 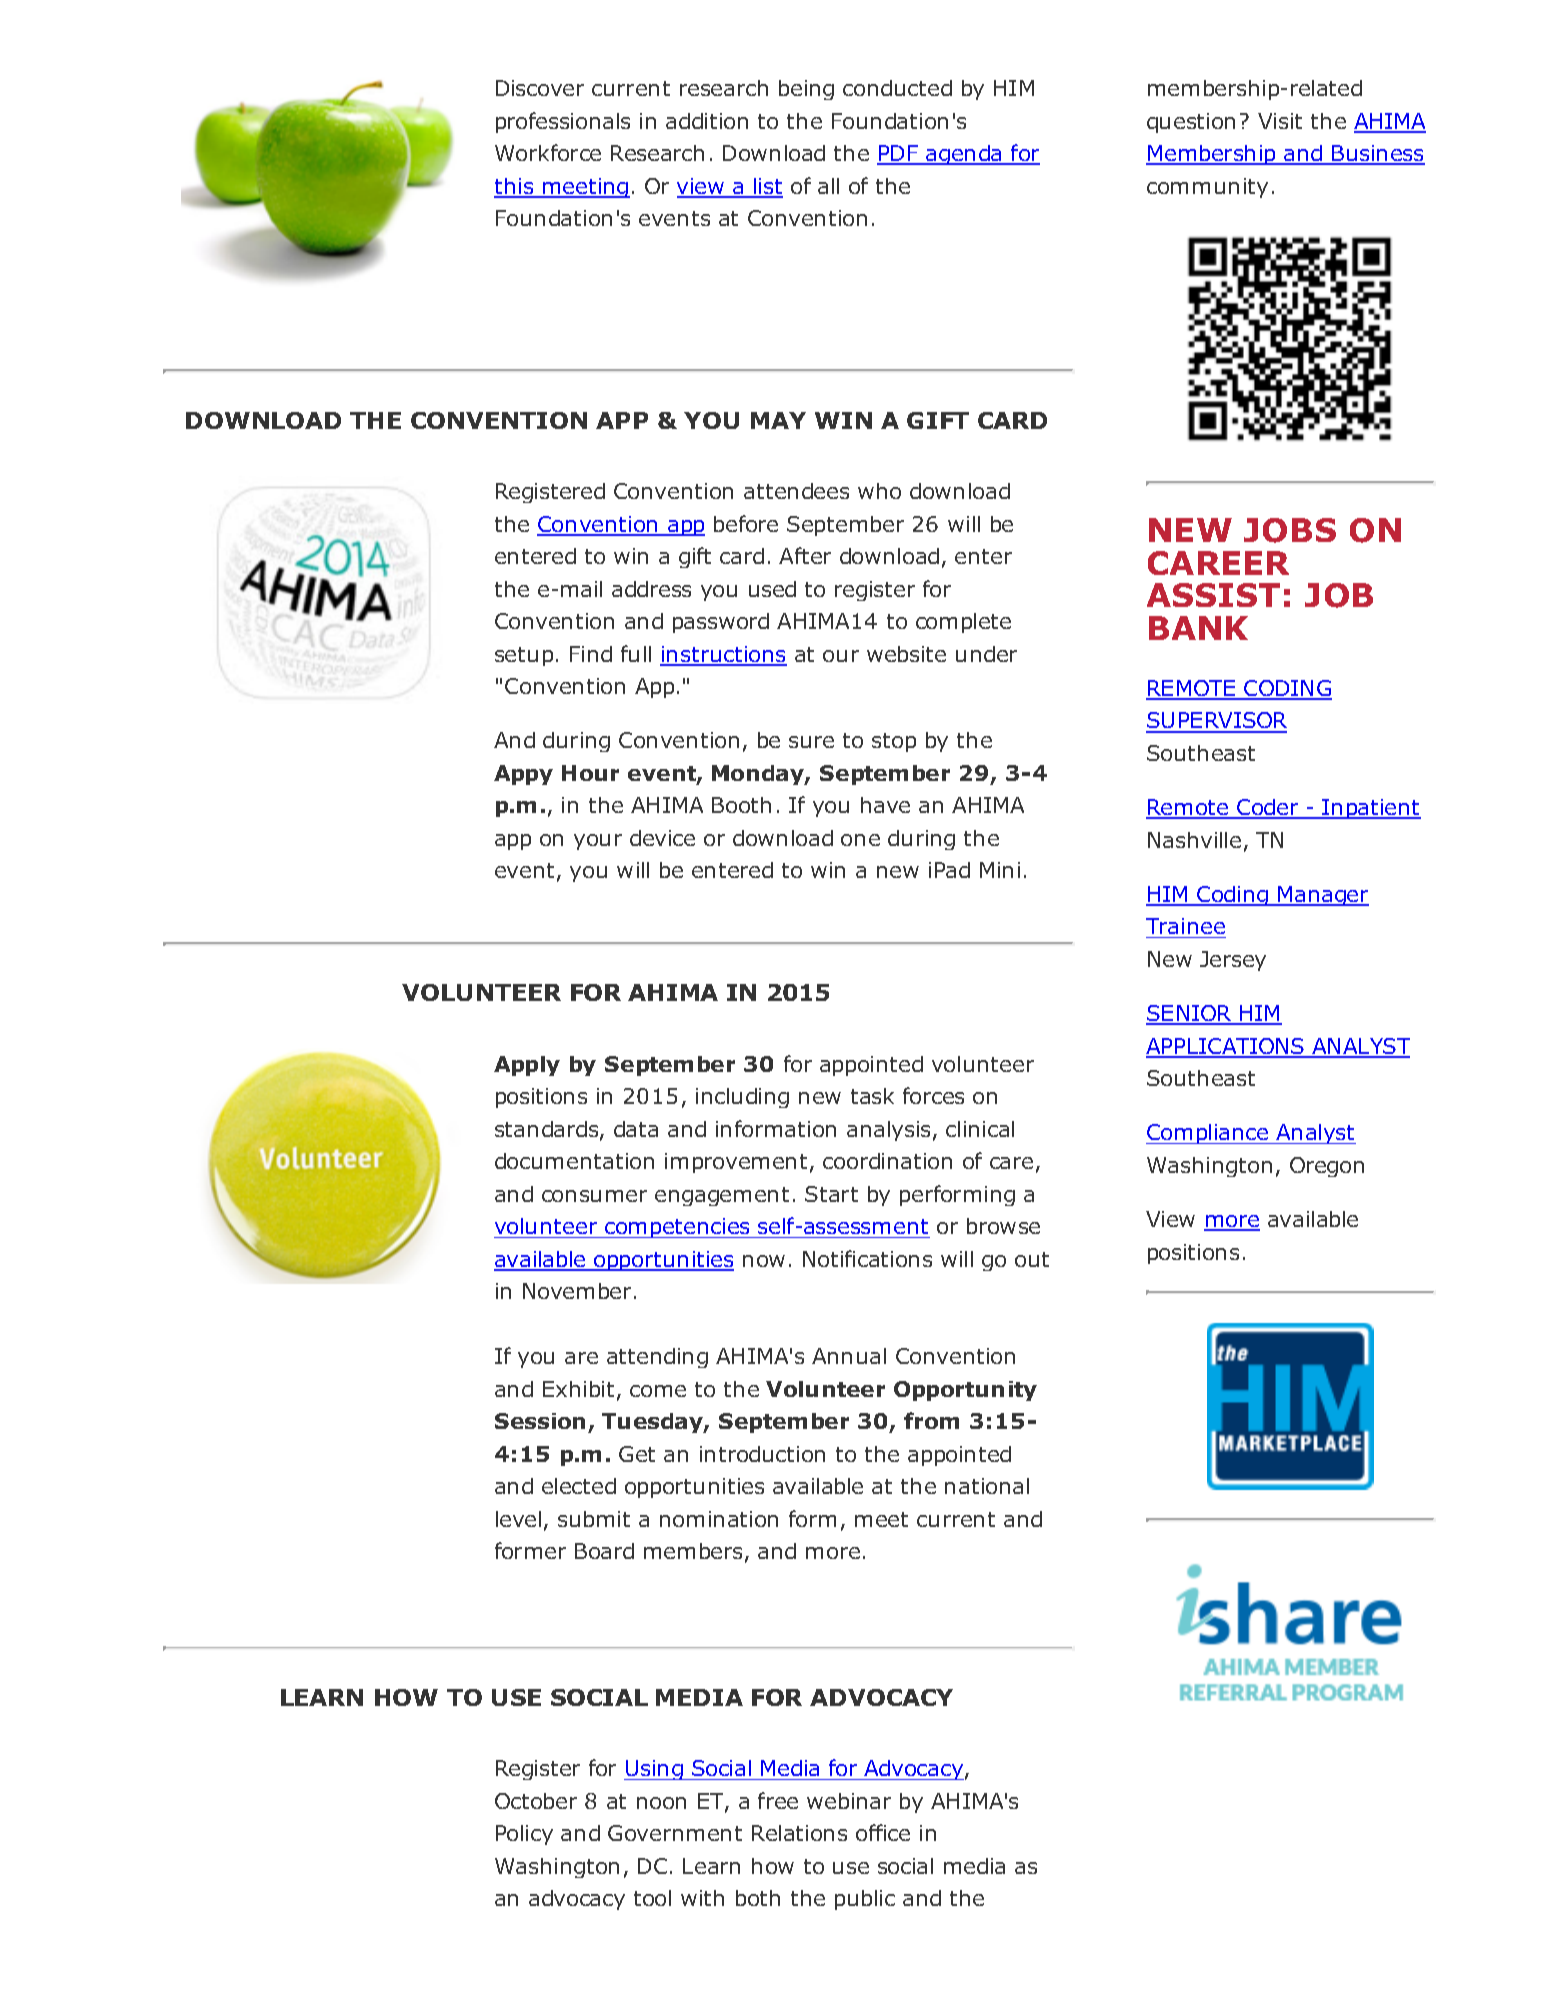 I want to click on professionals, so click(x=563, y=122).
